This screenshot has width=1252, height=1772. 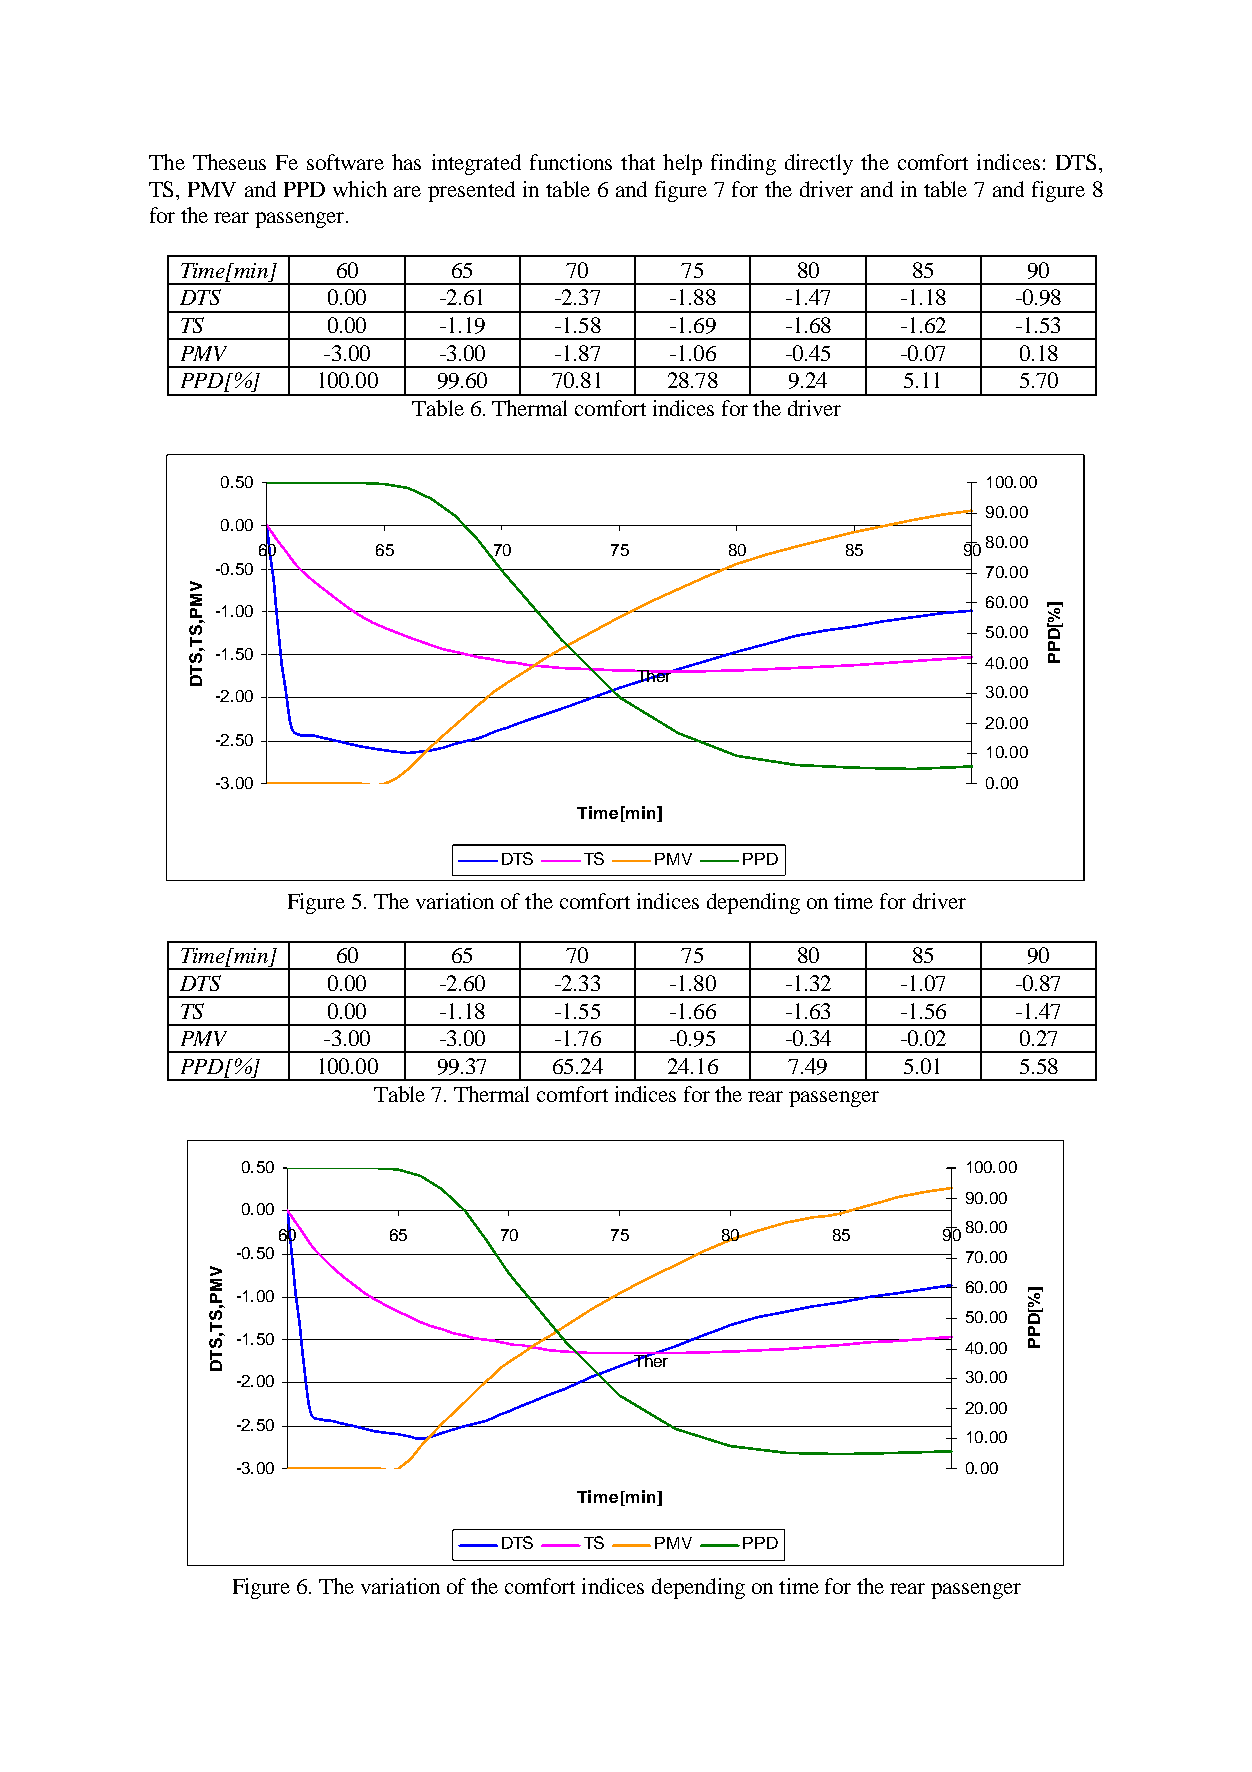 What do you see at coordinates (571, 162) in the screenshot?
I see `functions` at bounding box center [571, 162].
